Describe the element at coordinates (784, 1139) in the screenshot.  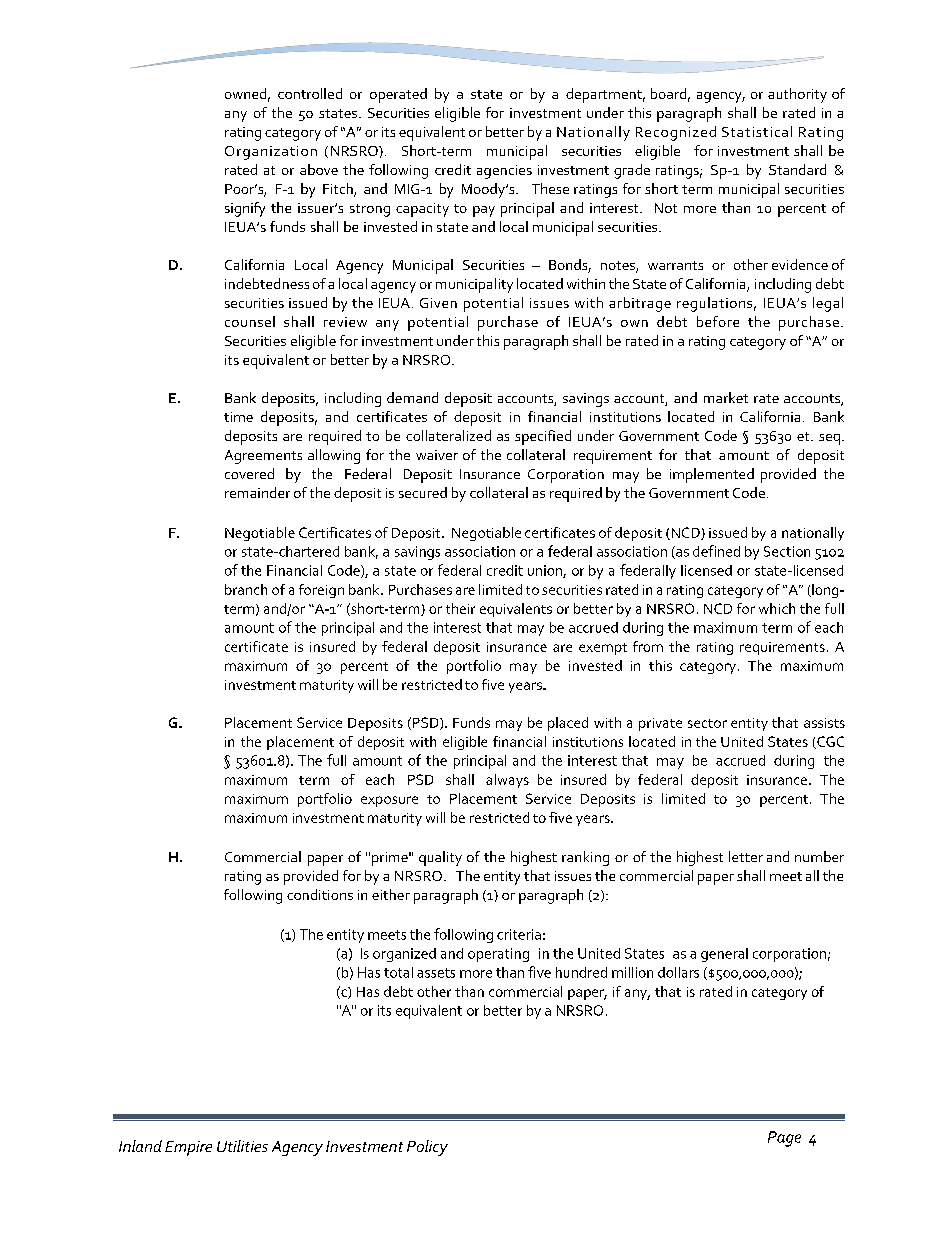
I see `Page` at that location.
